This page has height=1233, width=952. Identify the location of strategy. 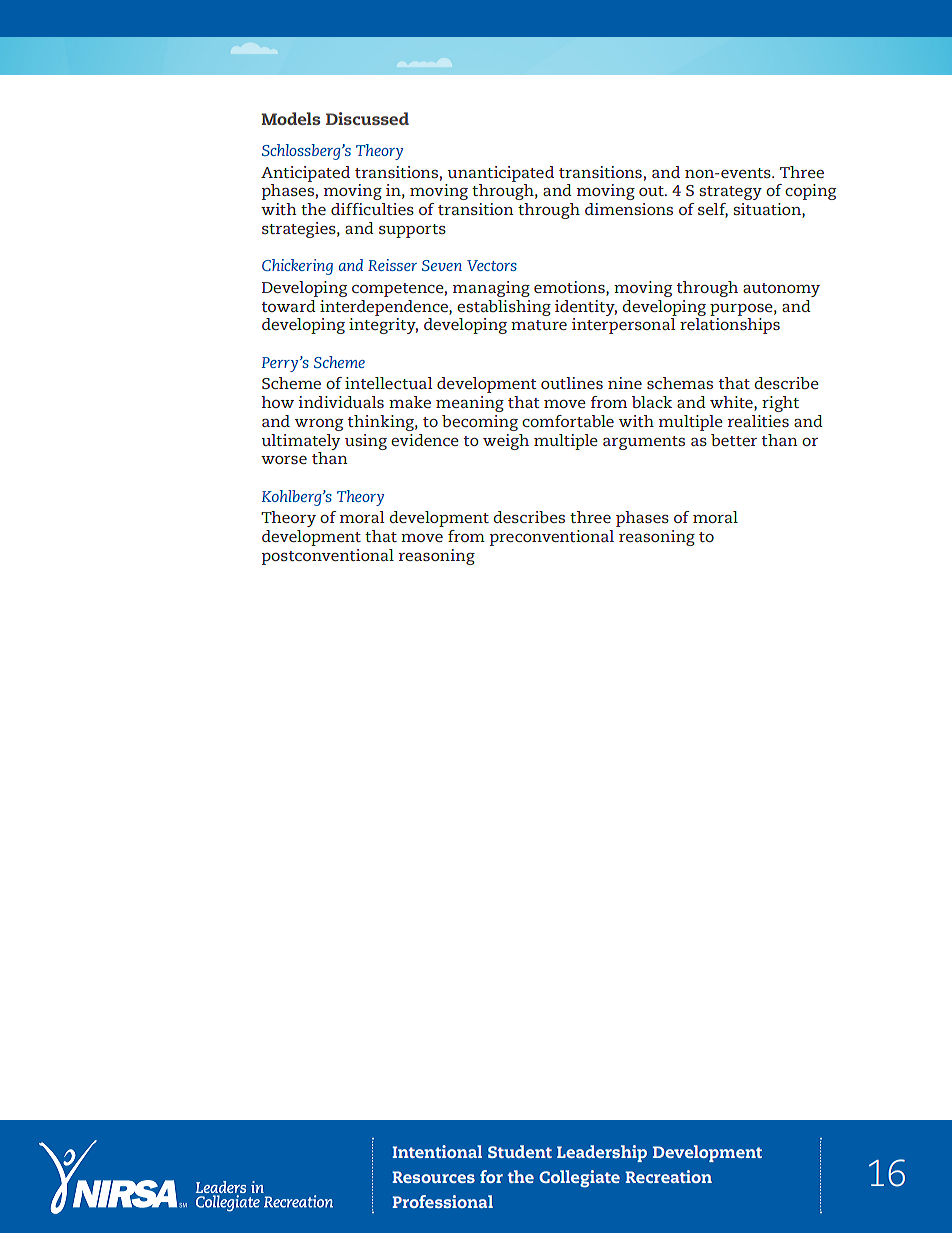
(730, 193).
